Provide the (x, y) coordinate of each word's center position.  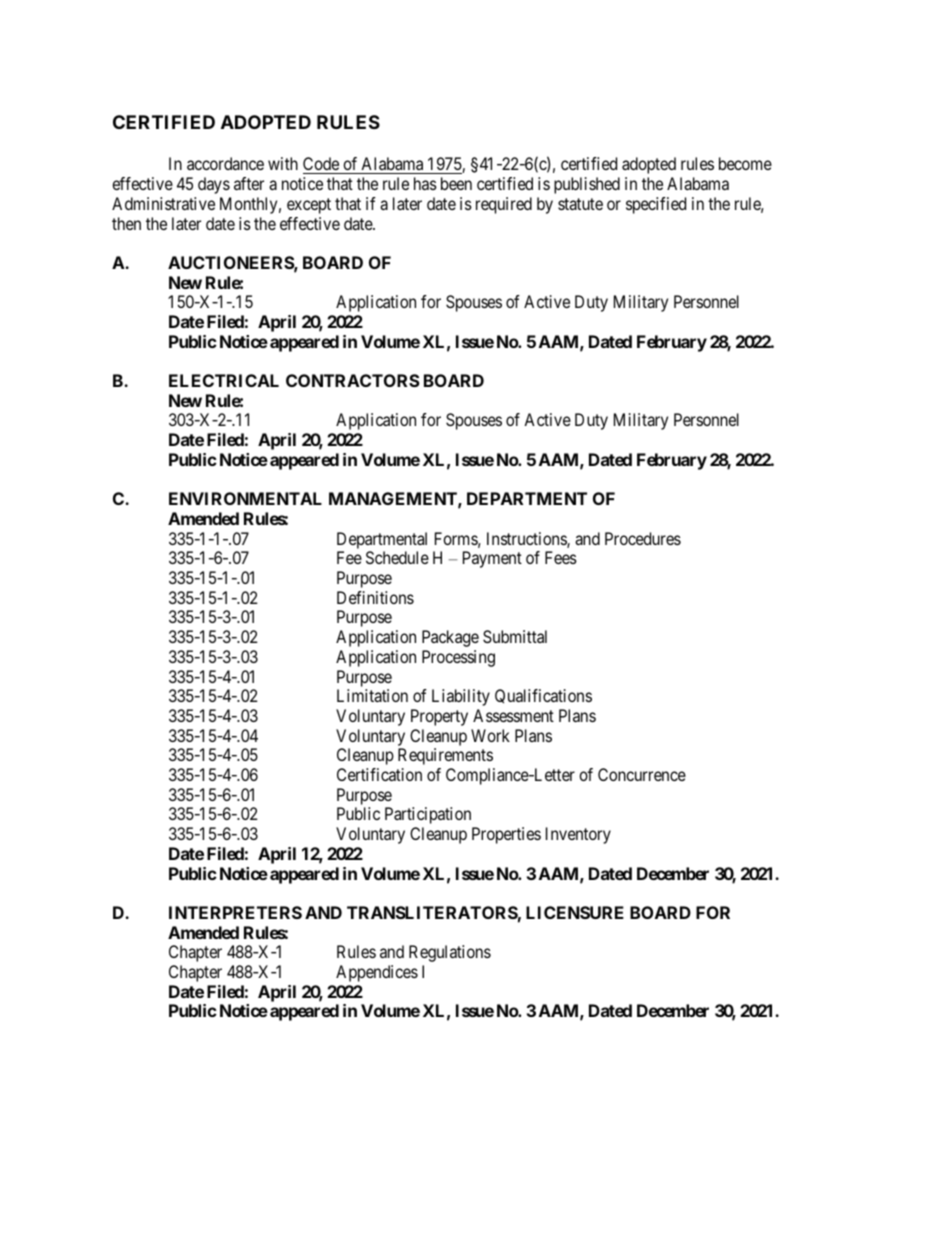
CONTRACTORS (353, 380)
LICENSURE (575, 912)
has (425, 183)
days (214, 185)
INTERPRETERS (235, 912)
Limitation (372, 695)
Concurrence (642, 774)
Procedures (643, 538)
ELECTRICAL (224, 380)
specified (656, 205)
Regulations (450, 953)
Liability (461, 697)
